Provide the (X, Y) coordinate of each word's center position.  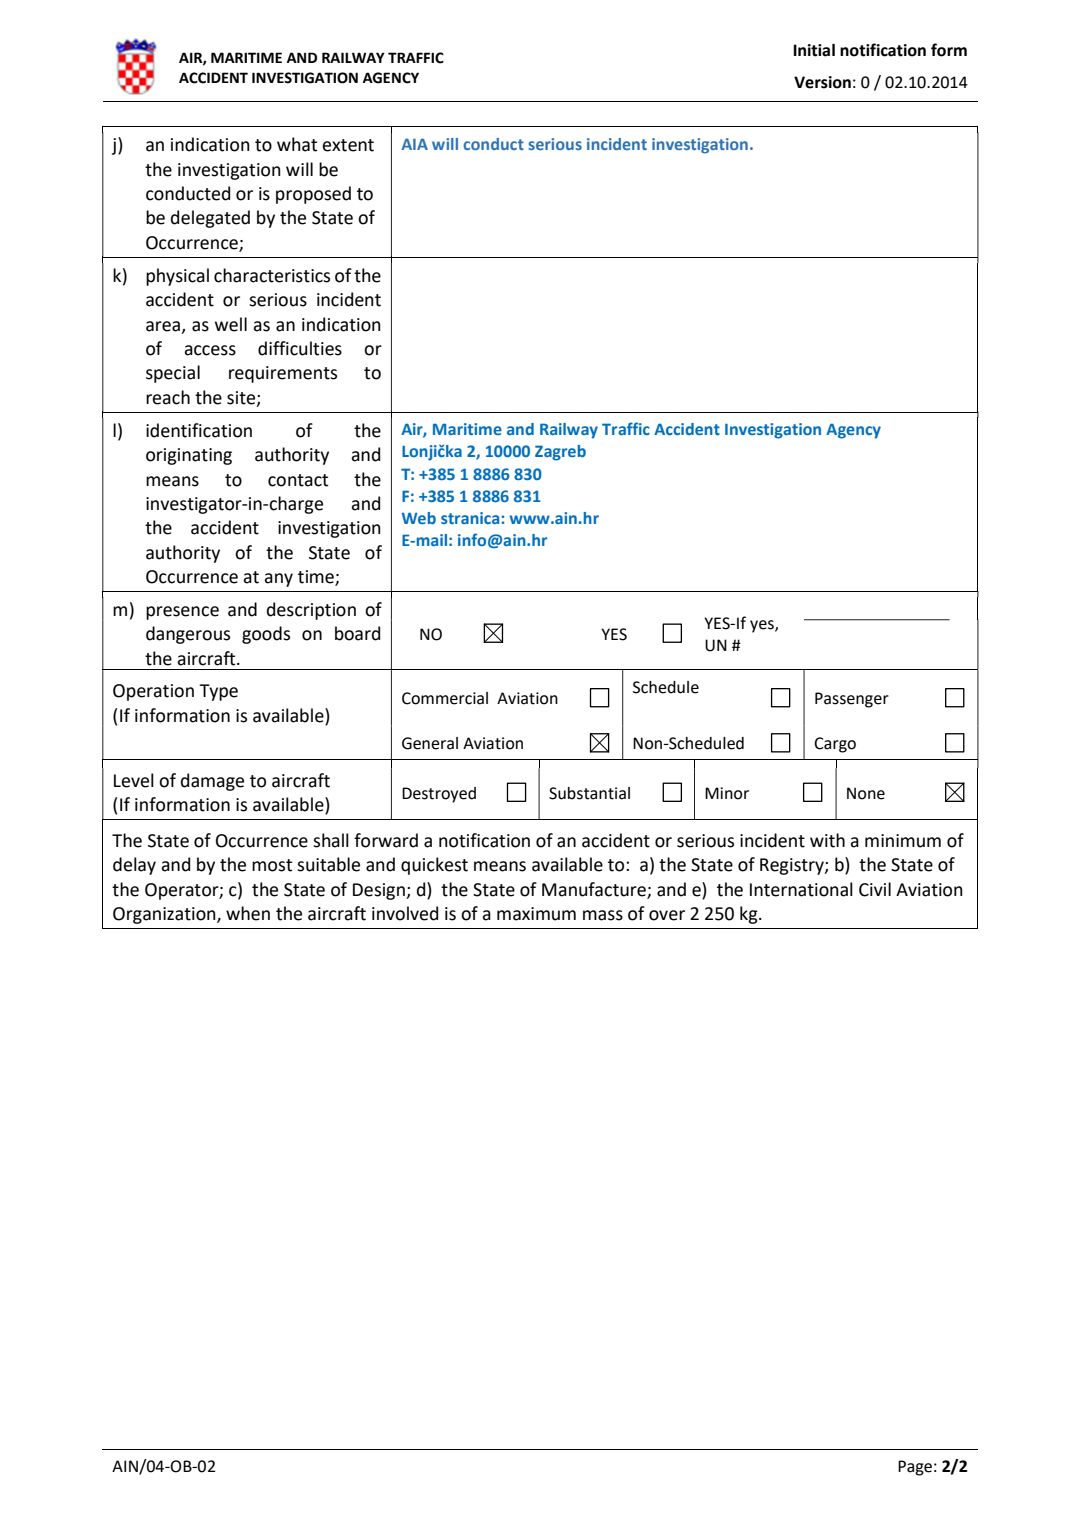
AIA (414, 144)
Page (915, 1468)
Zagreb (560, 453)
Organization (165, 915)
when (248, 913)
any (278, 580)
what (297, 144)
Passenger (852, 700)
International (801, 889)
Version (822, 82)
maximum (536, 914)
